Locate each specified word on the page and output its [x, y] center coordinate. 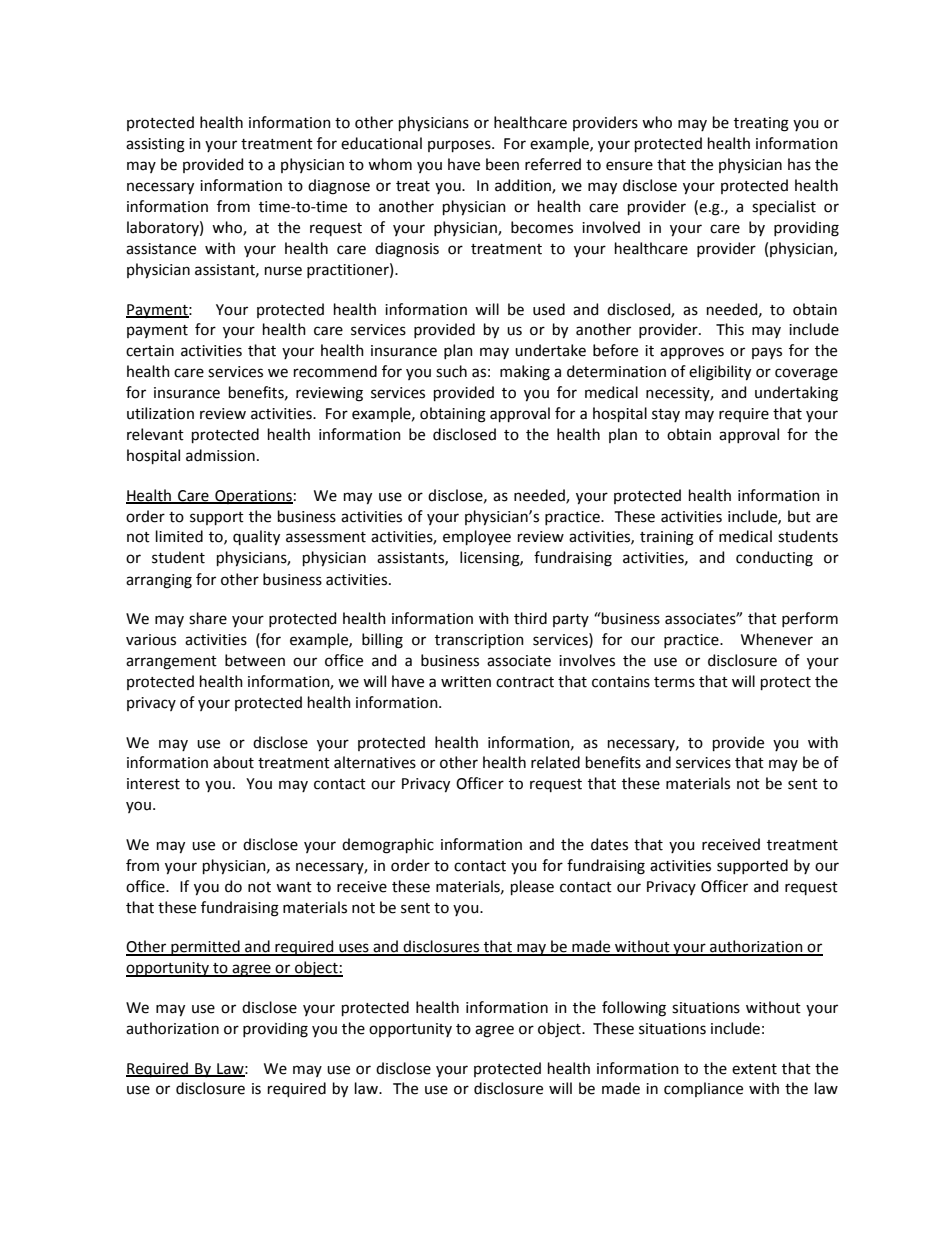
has [799, 164]
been [502, 164]
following [634, 1009]
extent [754, 1069]
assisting [155, 145]
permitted [205, 948]
